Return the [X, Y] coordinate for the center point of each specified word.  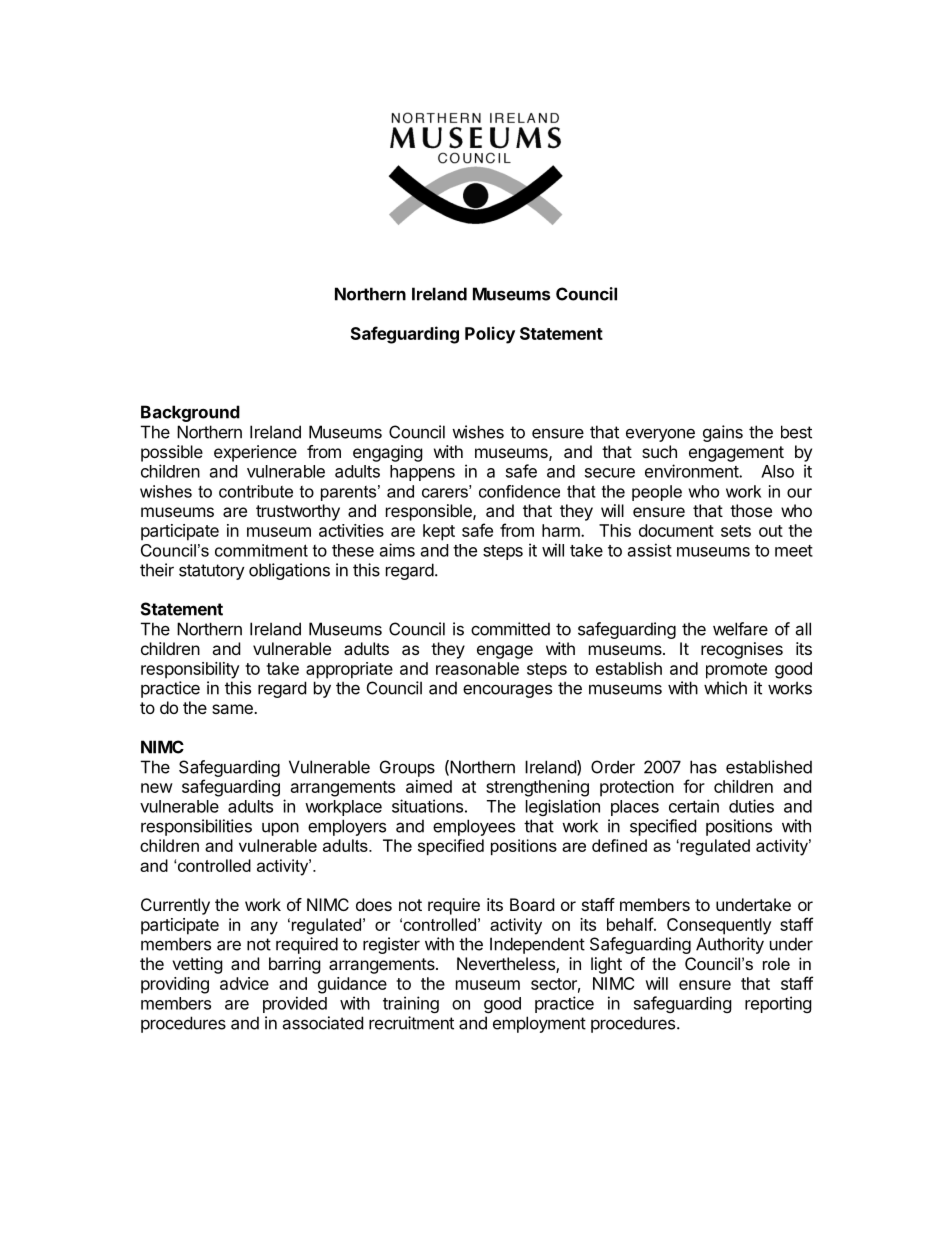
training [411, 1004]
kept [439, 532]
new [157, 788]
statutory [212, 572]
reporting [778, 1004]
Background [190, 413]
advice [244, 983]
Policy [490, 335]
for [694, 786]
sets [736, 531]
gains [723, 433]
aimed [429, 786]
